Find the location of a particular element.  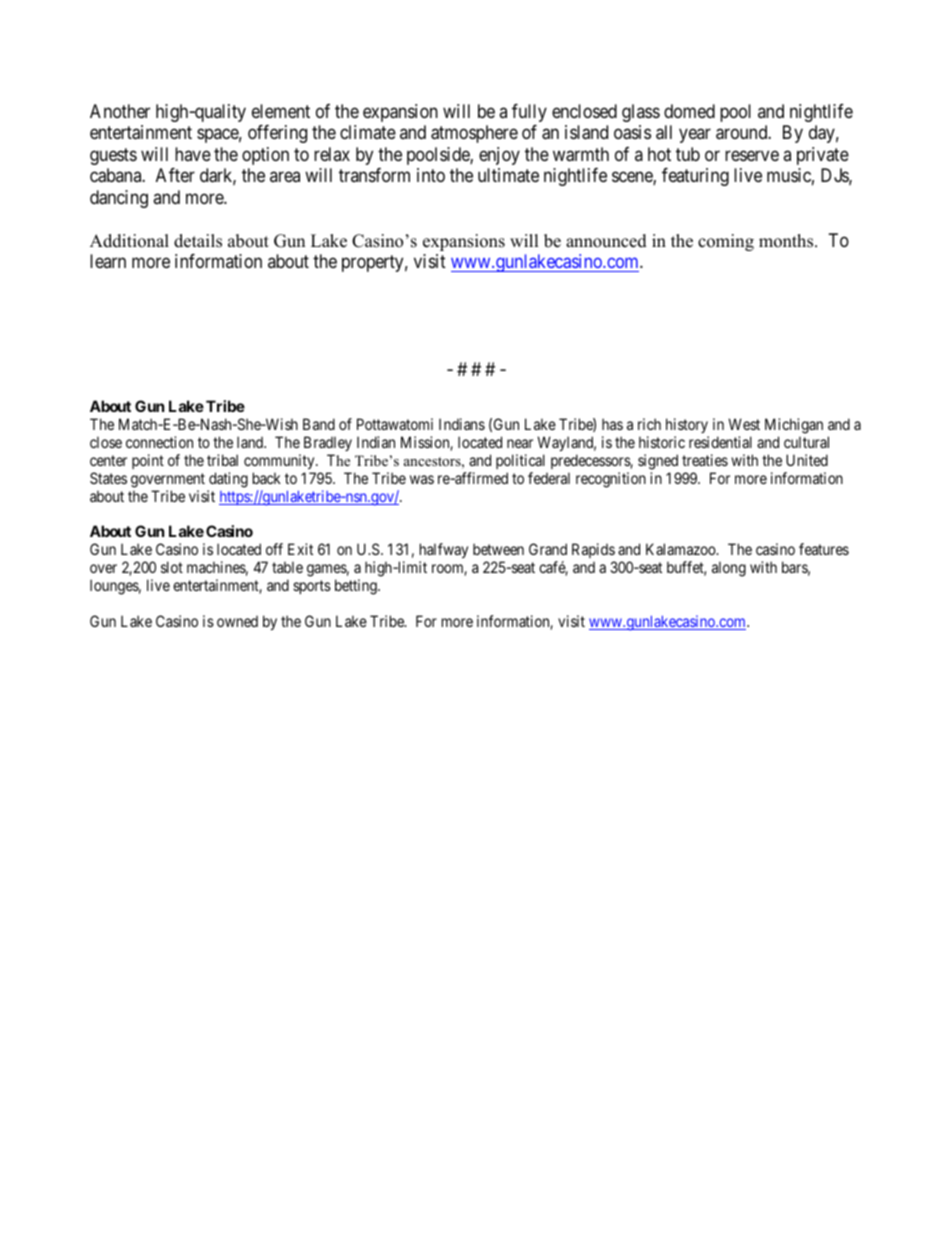

owned is located at coordinates (237, 621).
